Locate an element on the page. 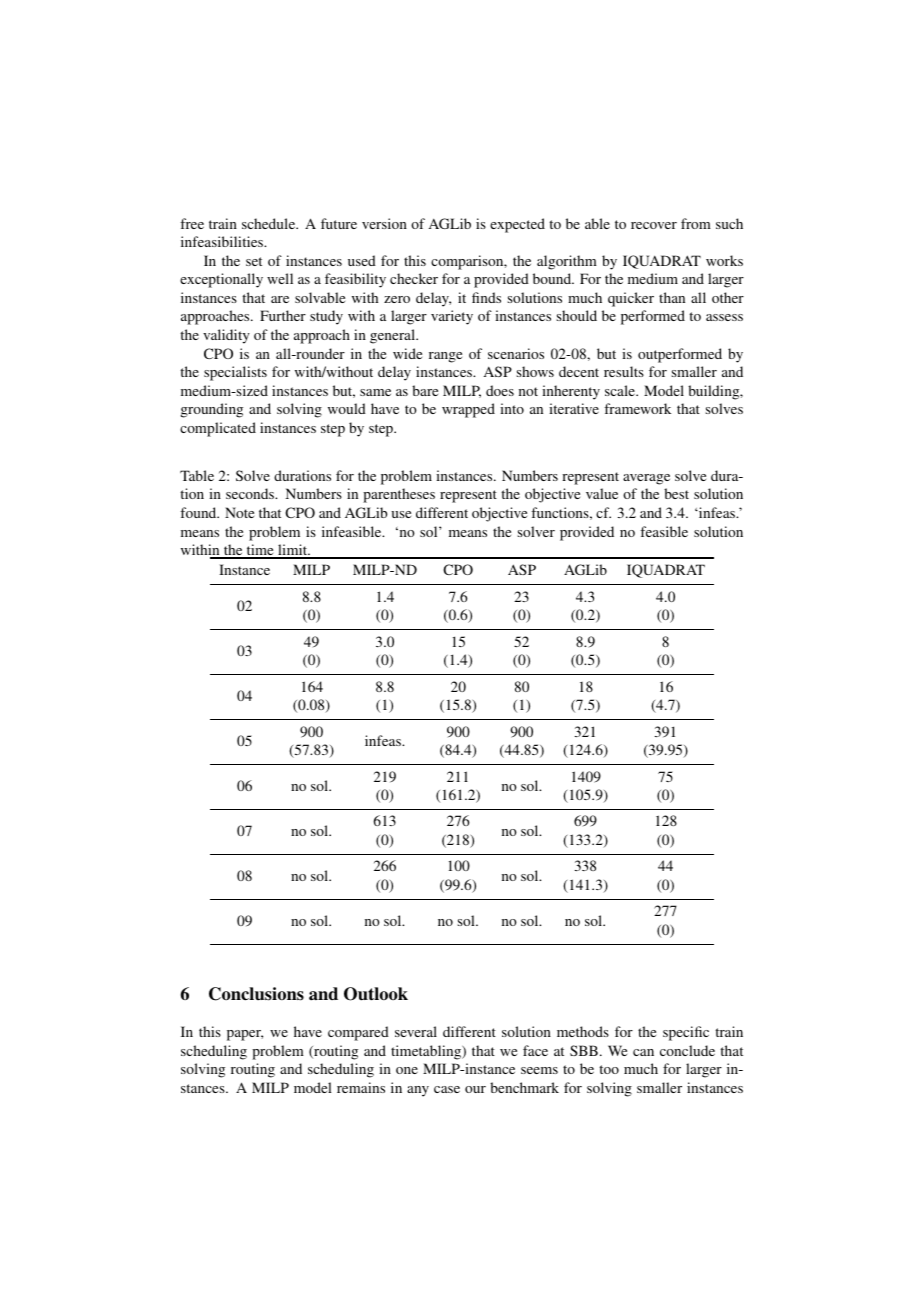 This image has height=1308, width=924. set is located at coordinates (254, 261).
